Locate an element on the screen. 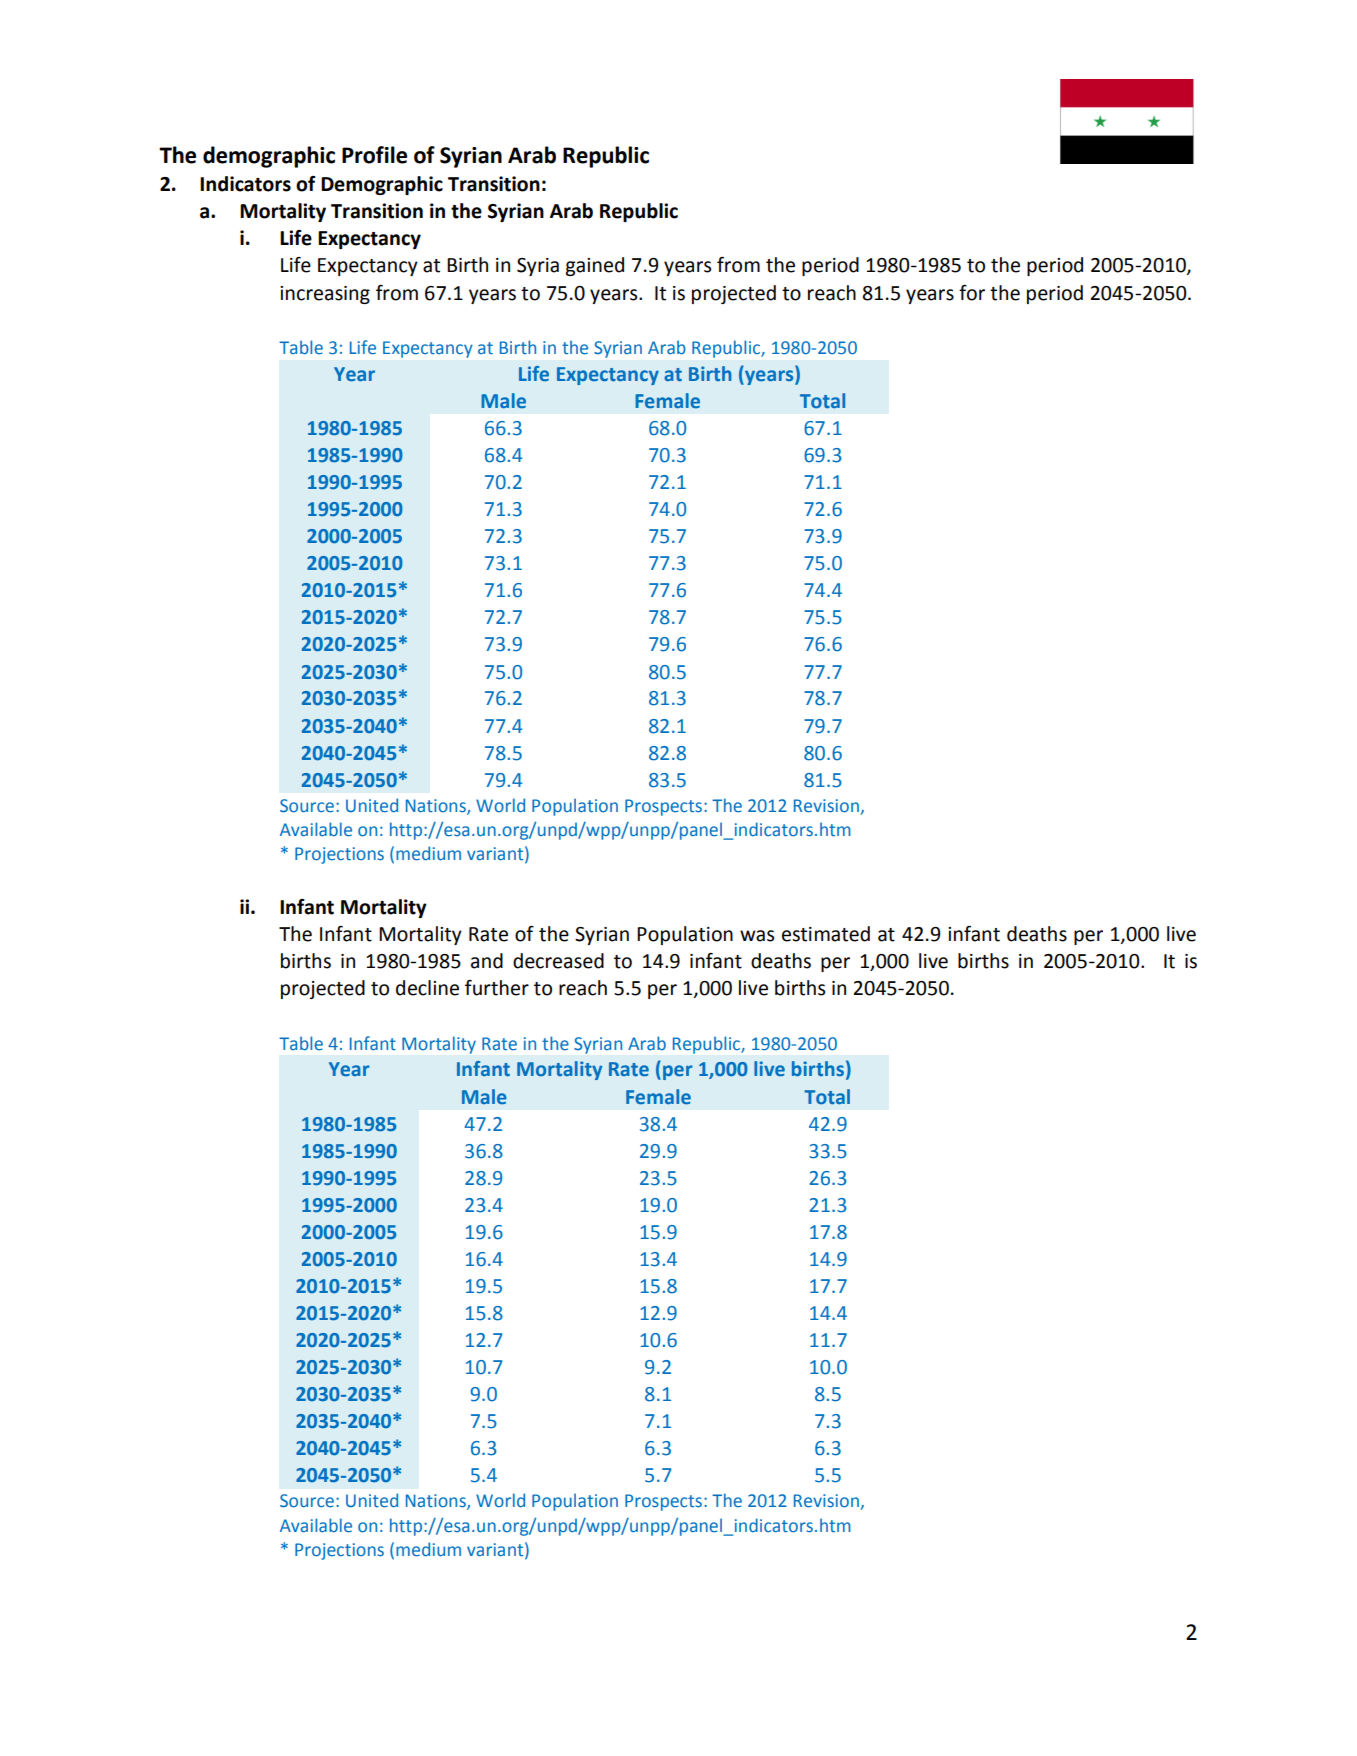 Image resolution: width=1357 pixels, height=1756 pixels. decline is located at coordinates (427, 988).
